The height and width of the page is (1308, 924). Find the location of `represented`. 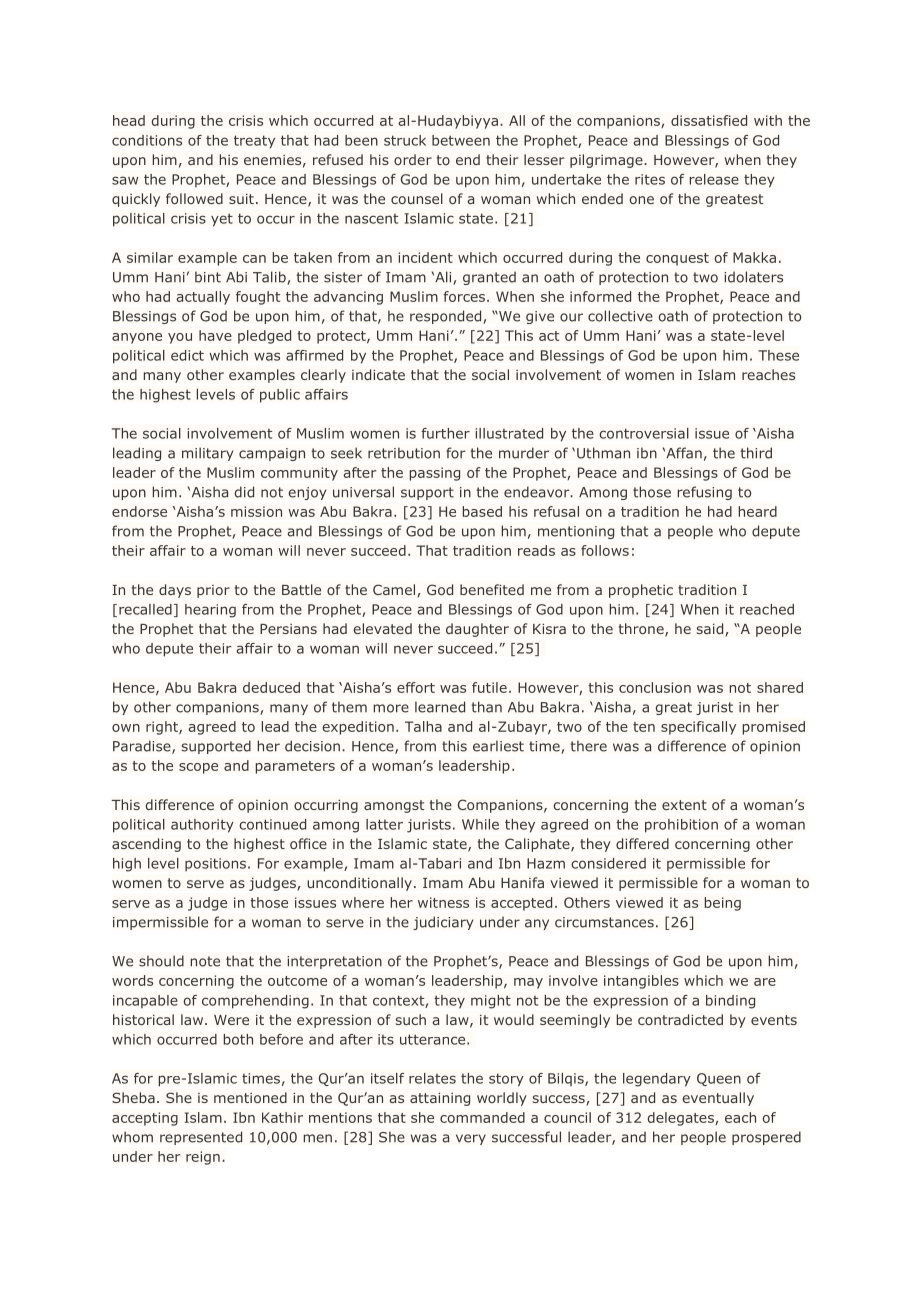

represented is located at coordinates (201, 1138).
